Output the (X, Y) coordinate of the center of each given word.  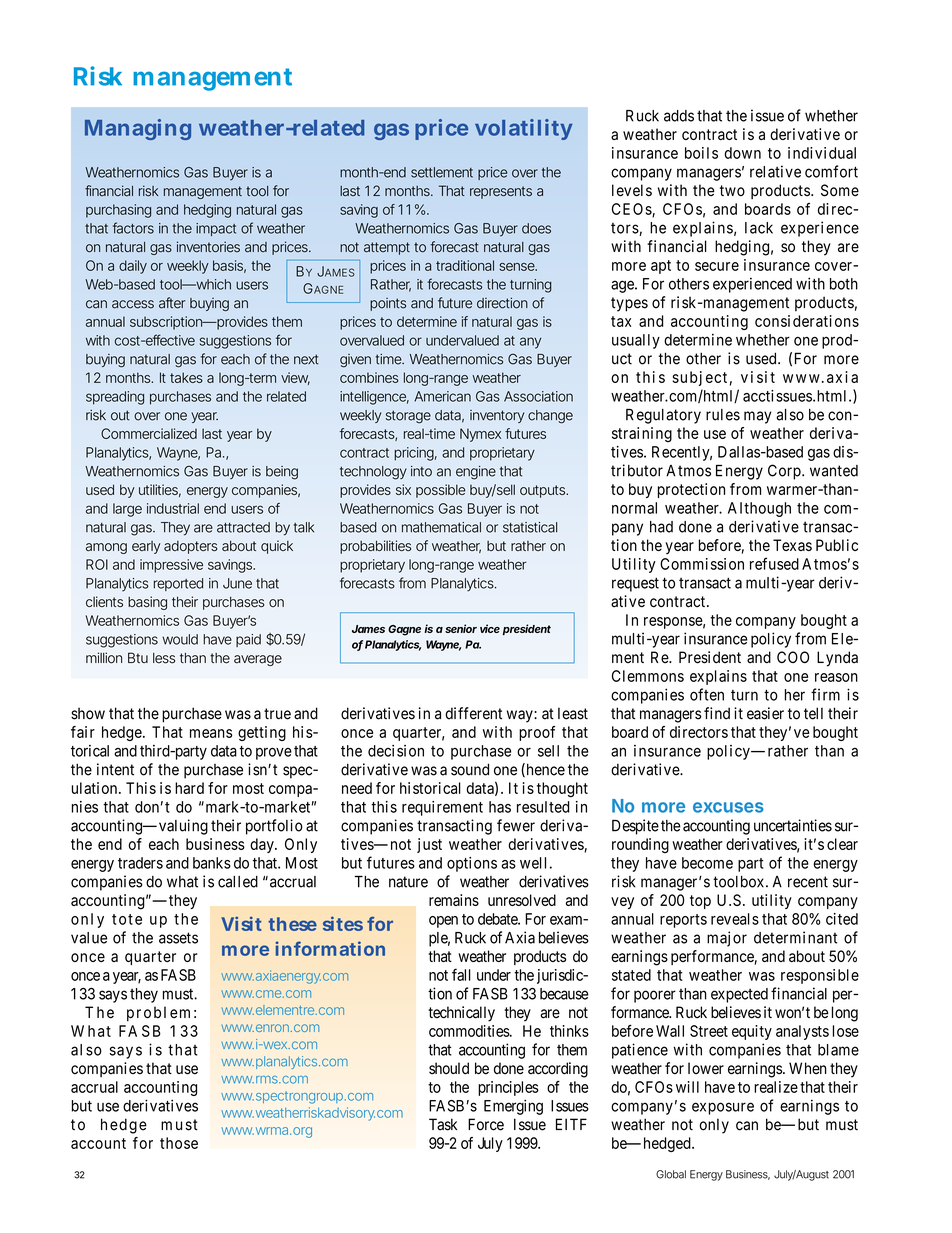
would (180, 639)
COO (793, 657)
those (179, 1143)
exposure (723, 1108)
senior (461, 628)
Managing (138, 129)
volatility (524, 129)
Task (443, 1124)
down (742, 153)
